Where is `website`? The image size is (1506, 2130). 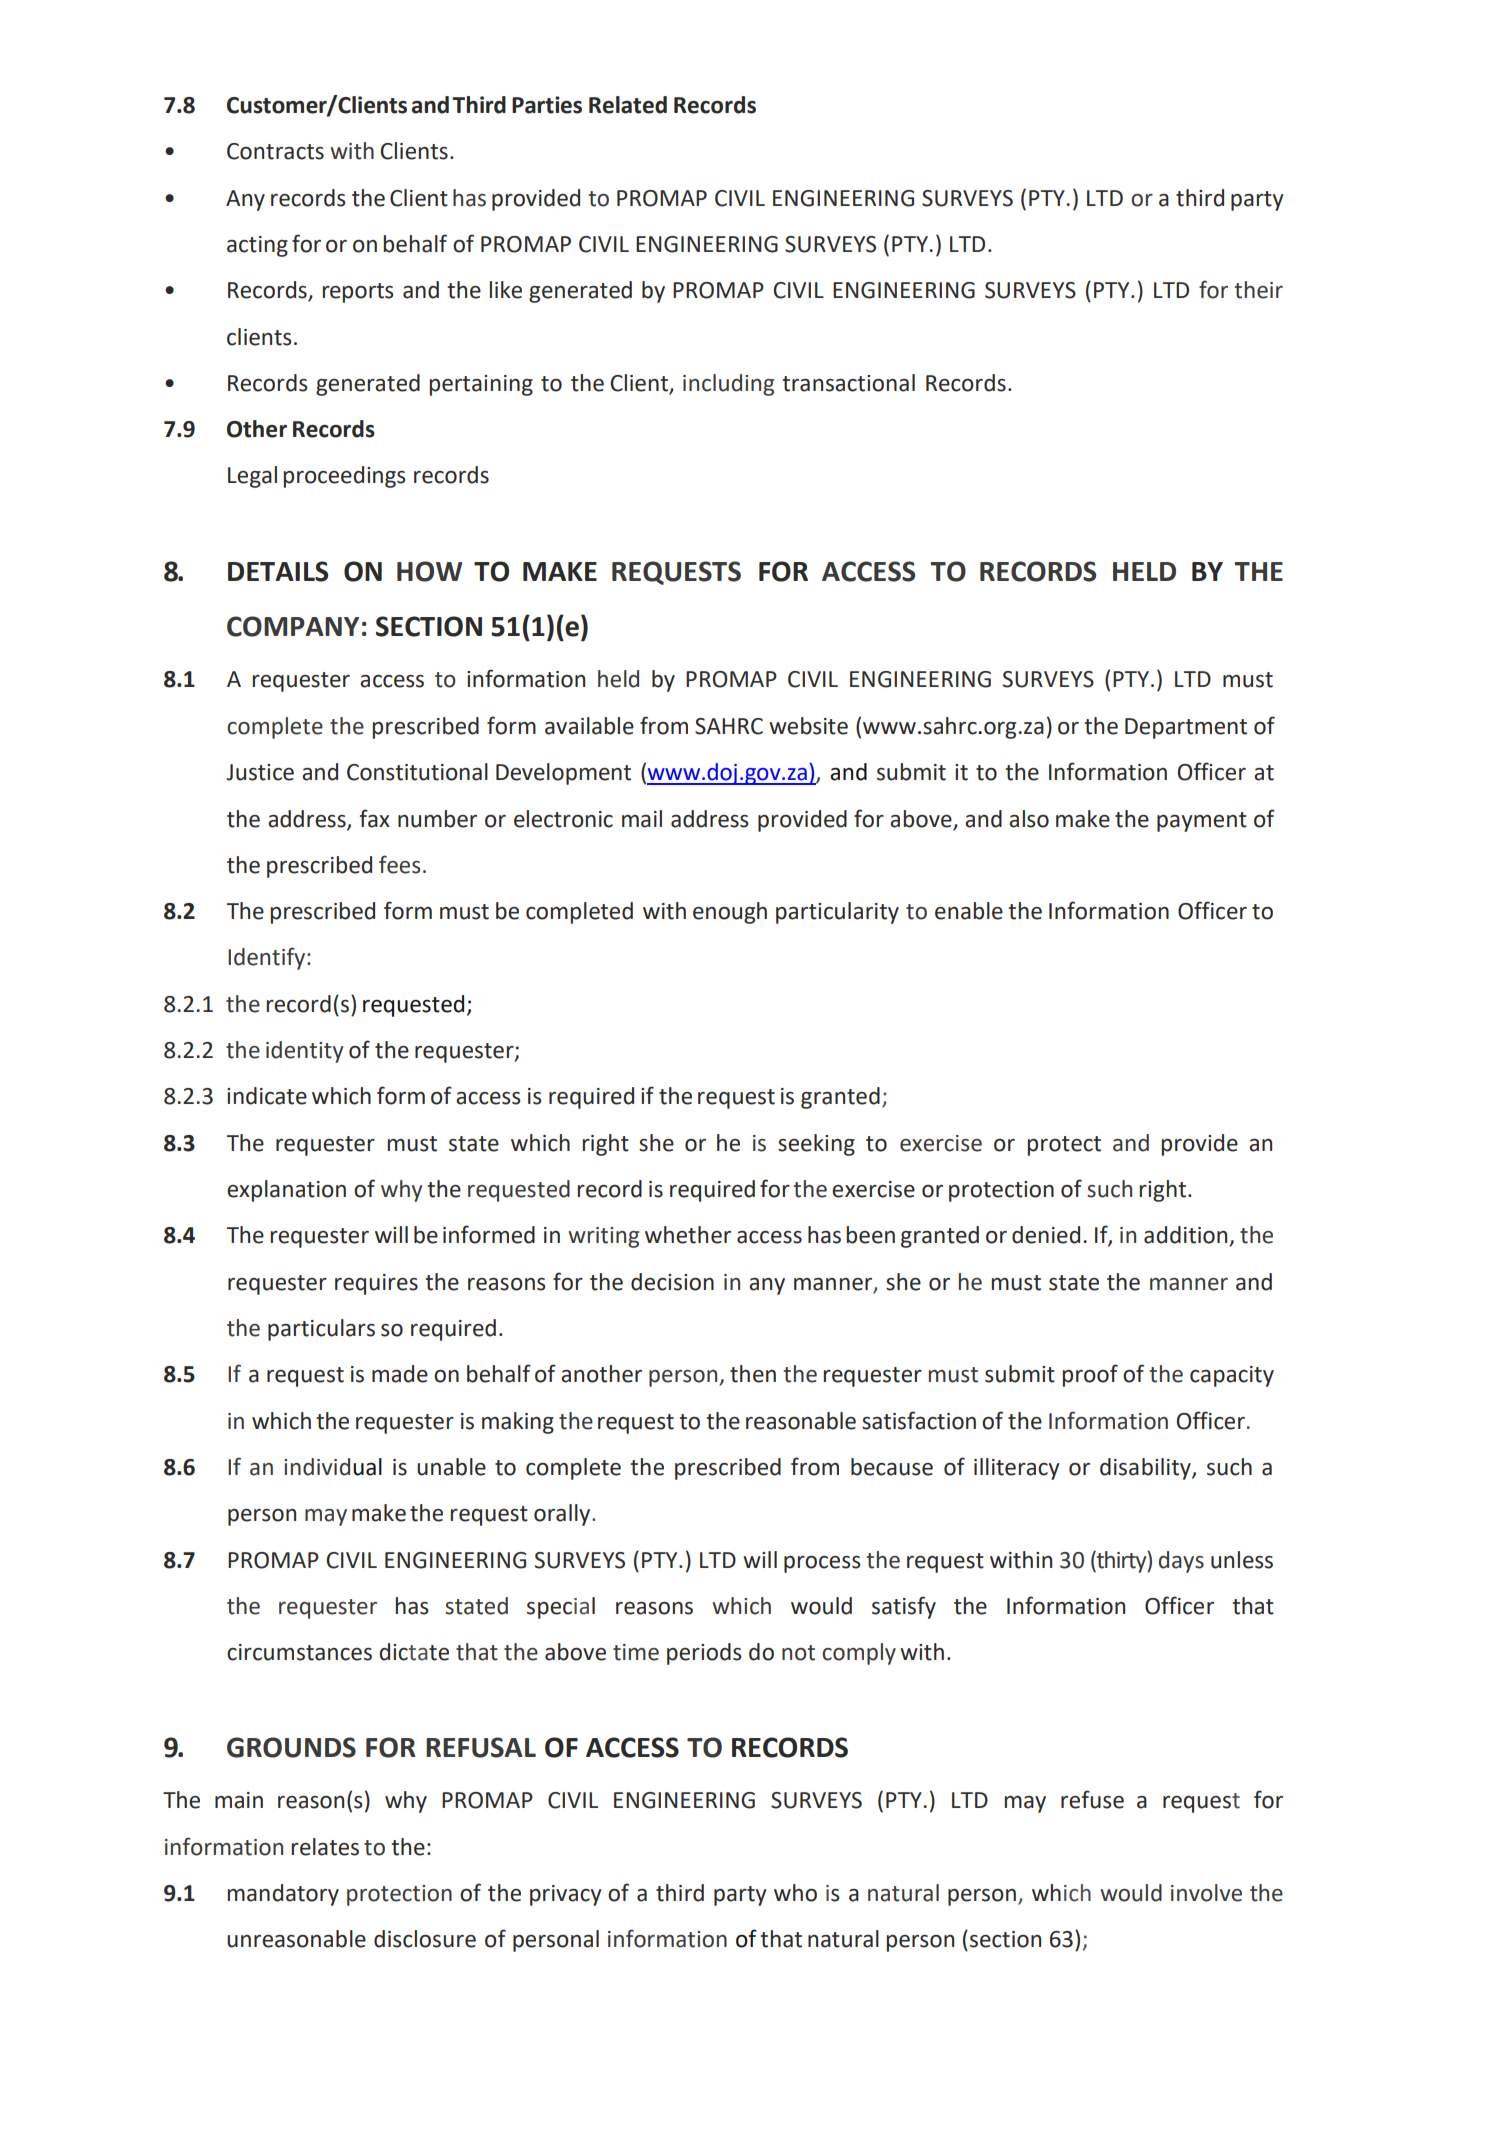 website is located at coordinates (808, 726).
